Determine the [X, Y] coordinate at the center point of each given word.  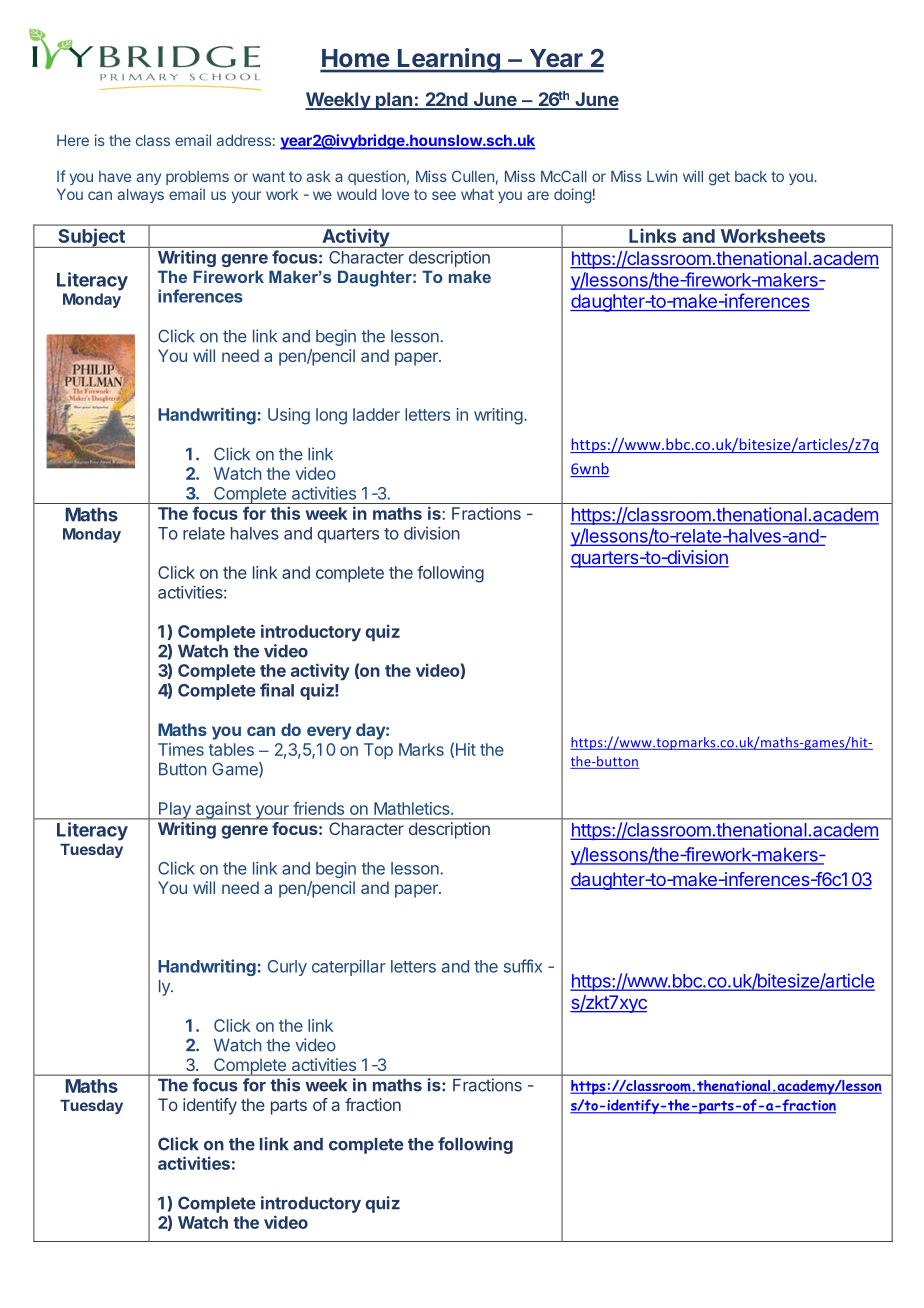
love [395, 194]
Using [289, 416]
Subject [91, 238]
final [277, 690]
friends [318, 808]
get [719, 178]
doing [573, 196]
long [331, 416]
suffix [523, 966]
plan [393, 101]
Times [181, 749]
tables [231, 749]
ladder [376, 414]
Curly [287, 968]
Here [73, 140]
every [329, 733]
